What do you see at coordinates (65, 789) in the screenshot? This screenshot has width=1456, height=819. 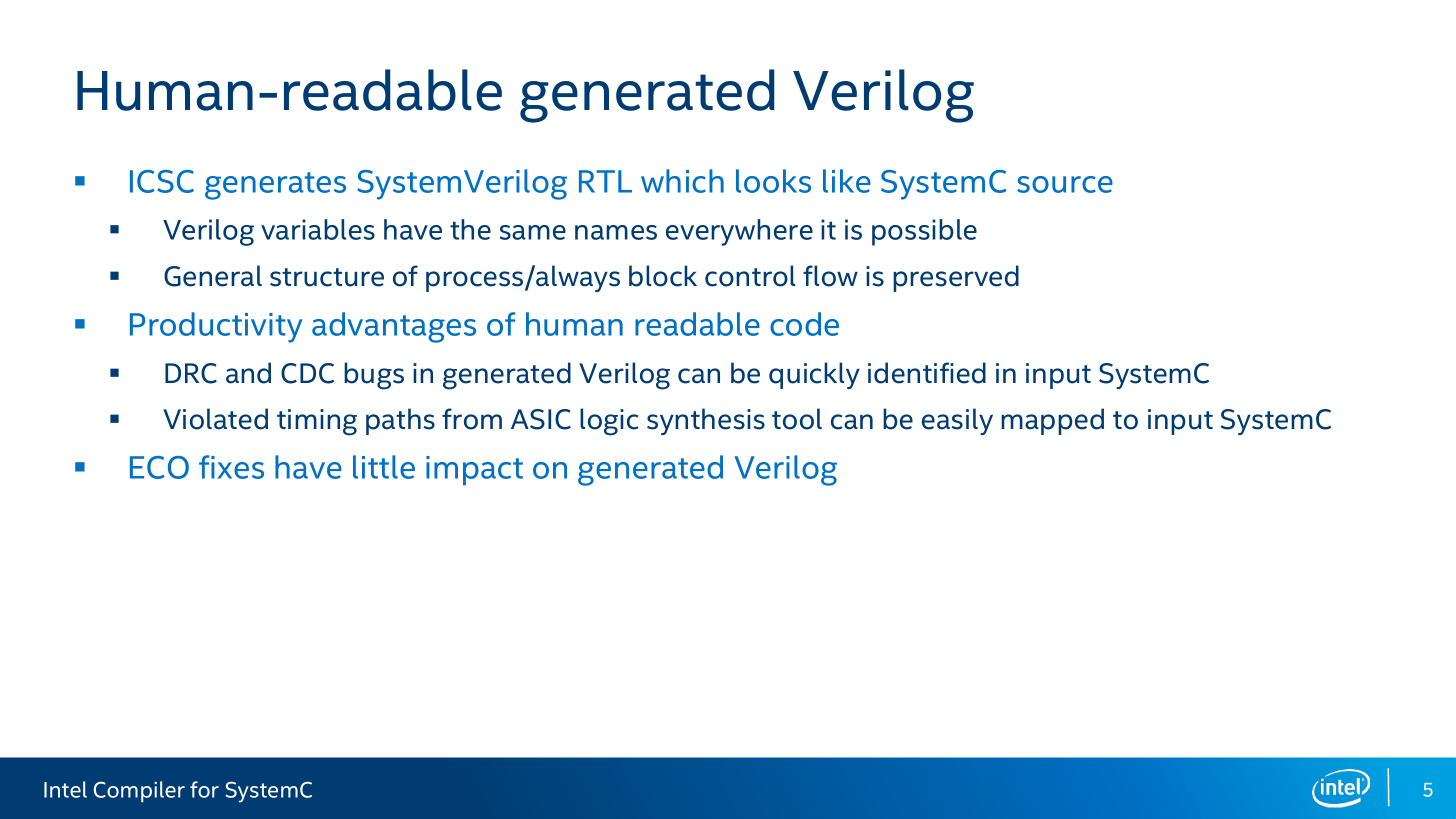 I see `Intel` at bounding box center [65, 789].
